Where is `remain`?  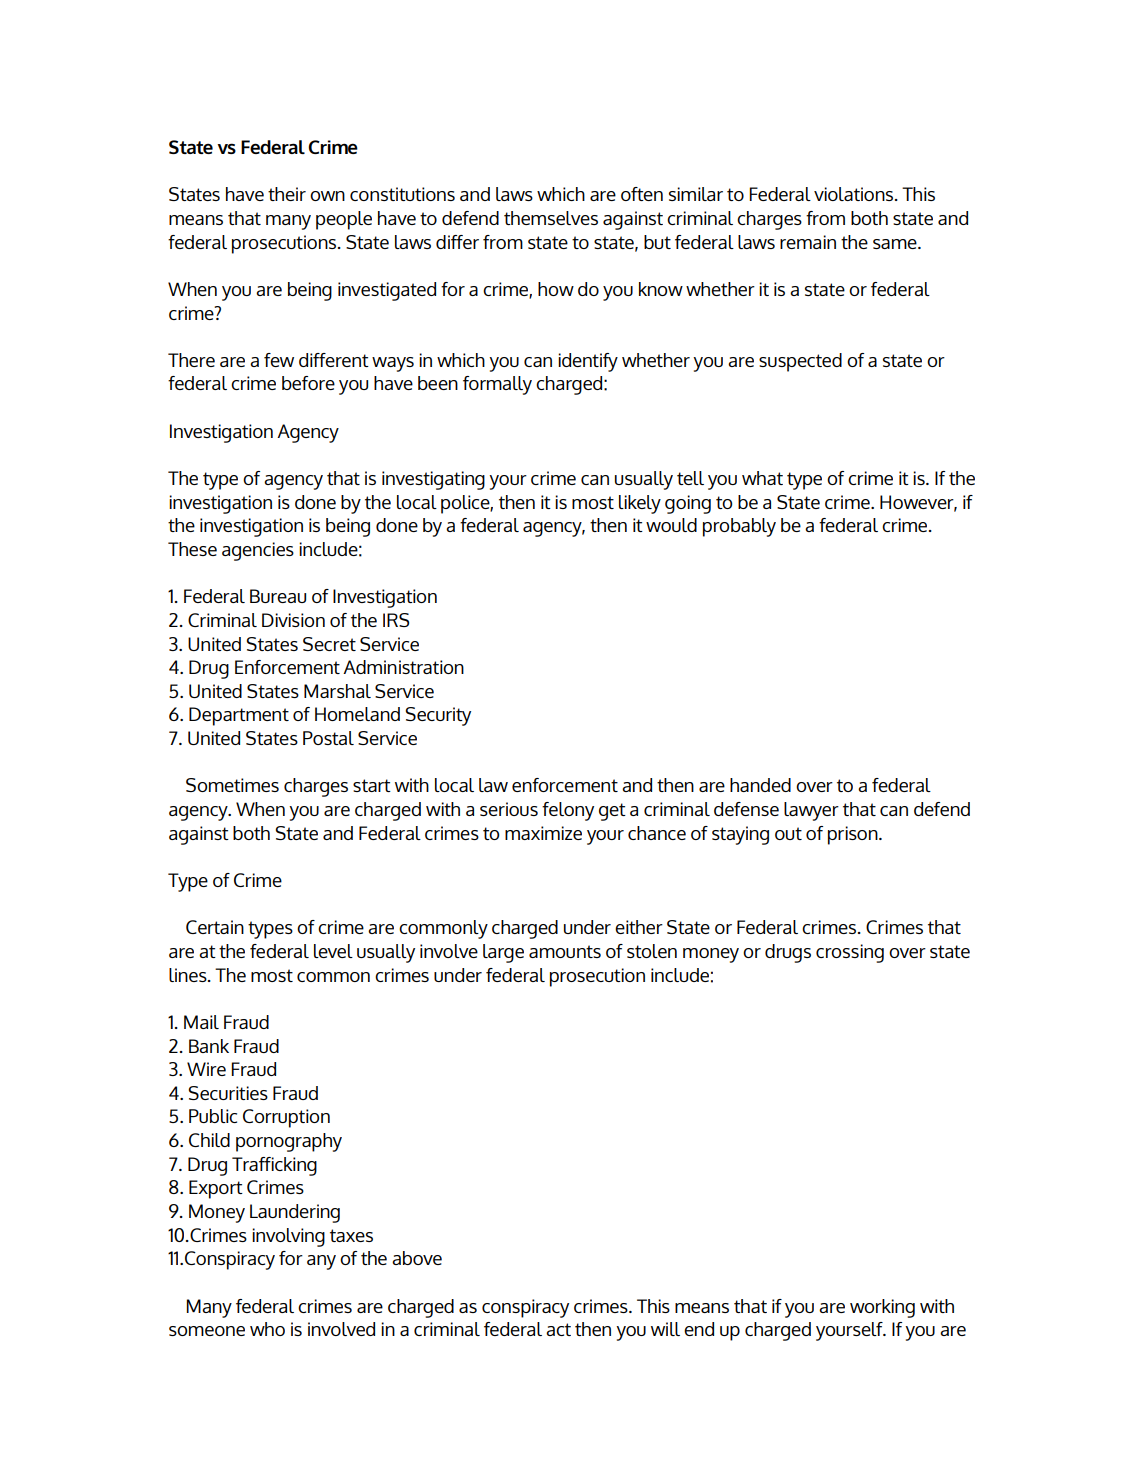
remain is located at coordinates (808, 242).
